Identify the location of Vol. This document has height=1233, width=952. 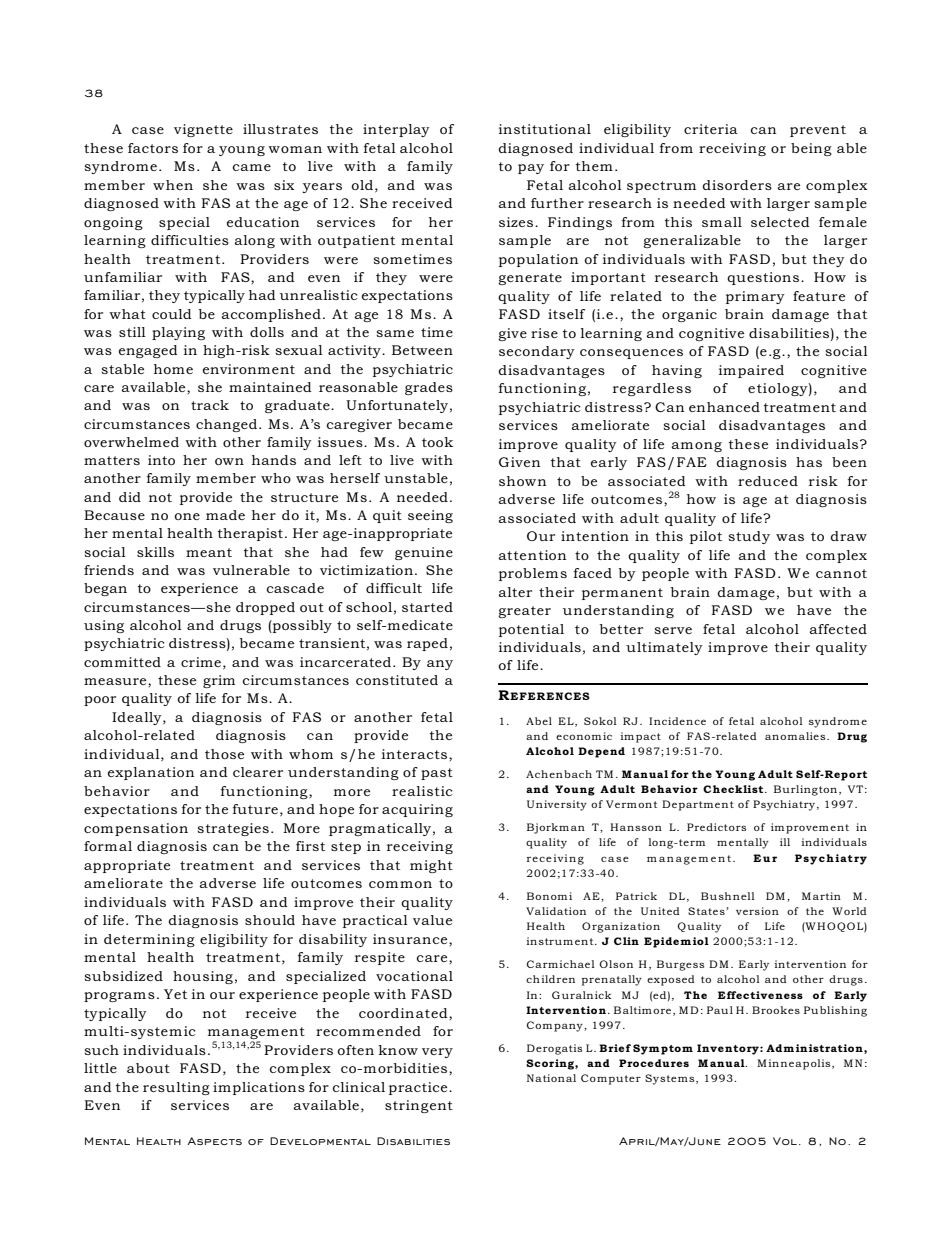
(785, 1141).
